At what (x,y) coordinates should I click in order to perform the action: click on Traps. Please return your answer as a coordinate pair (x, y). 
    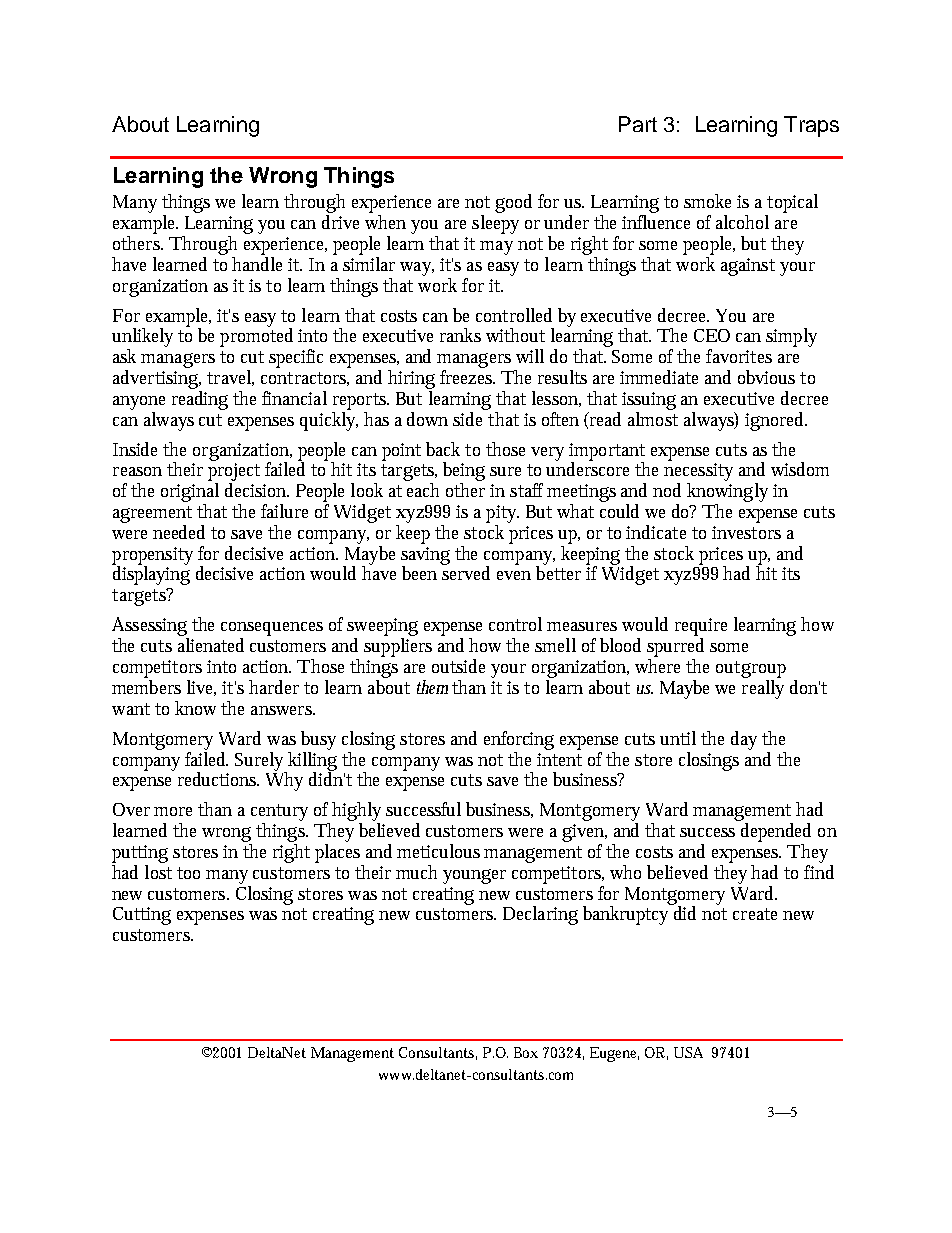
    Looking at the image, I should click on (811, 126).
